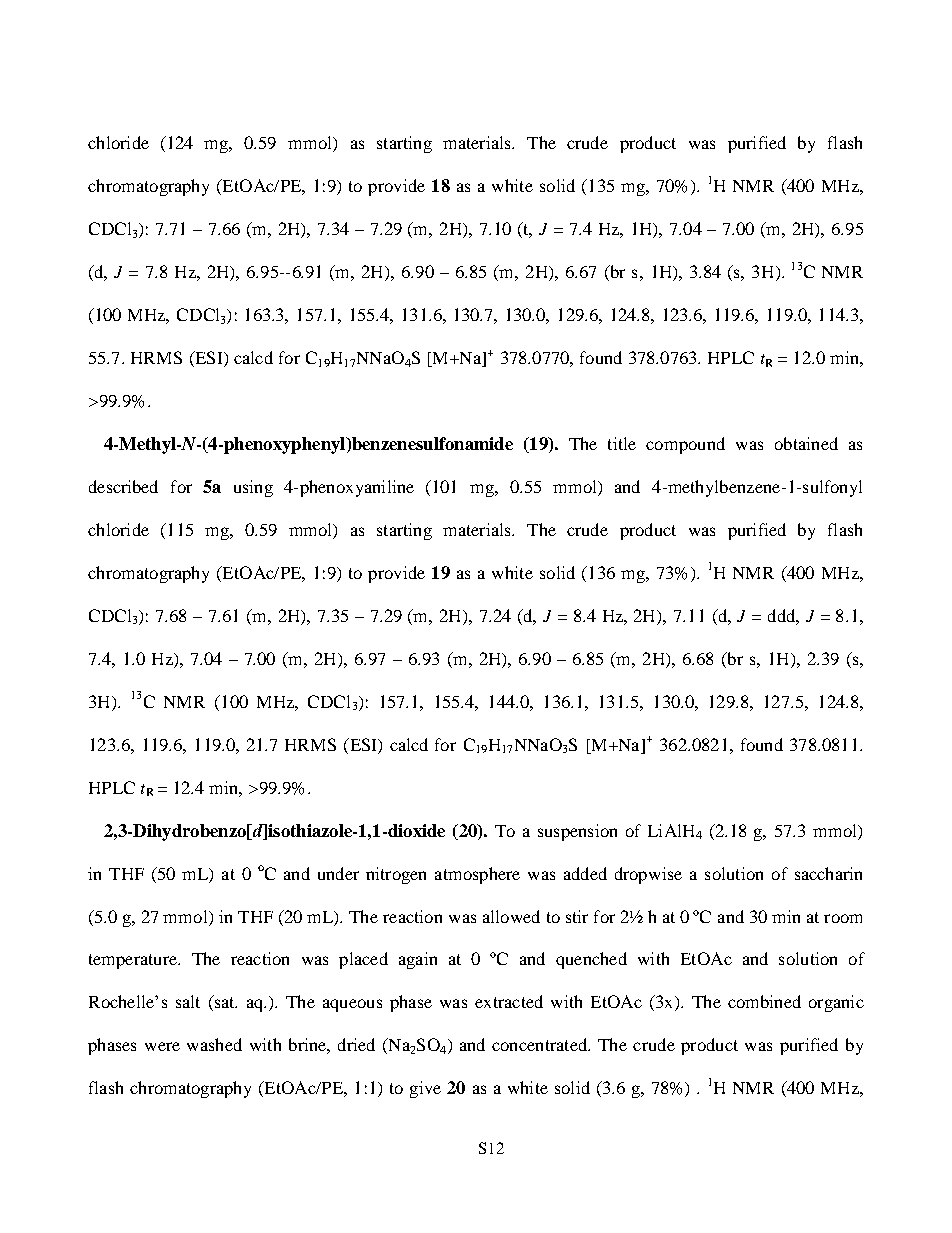 The width and height of the image is (952, 1233). Describe the element at coordinates (253, 488) in the image. I see `using` at that location.
